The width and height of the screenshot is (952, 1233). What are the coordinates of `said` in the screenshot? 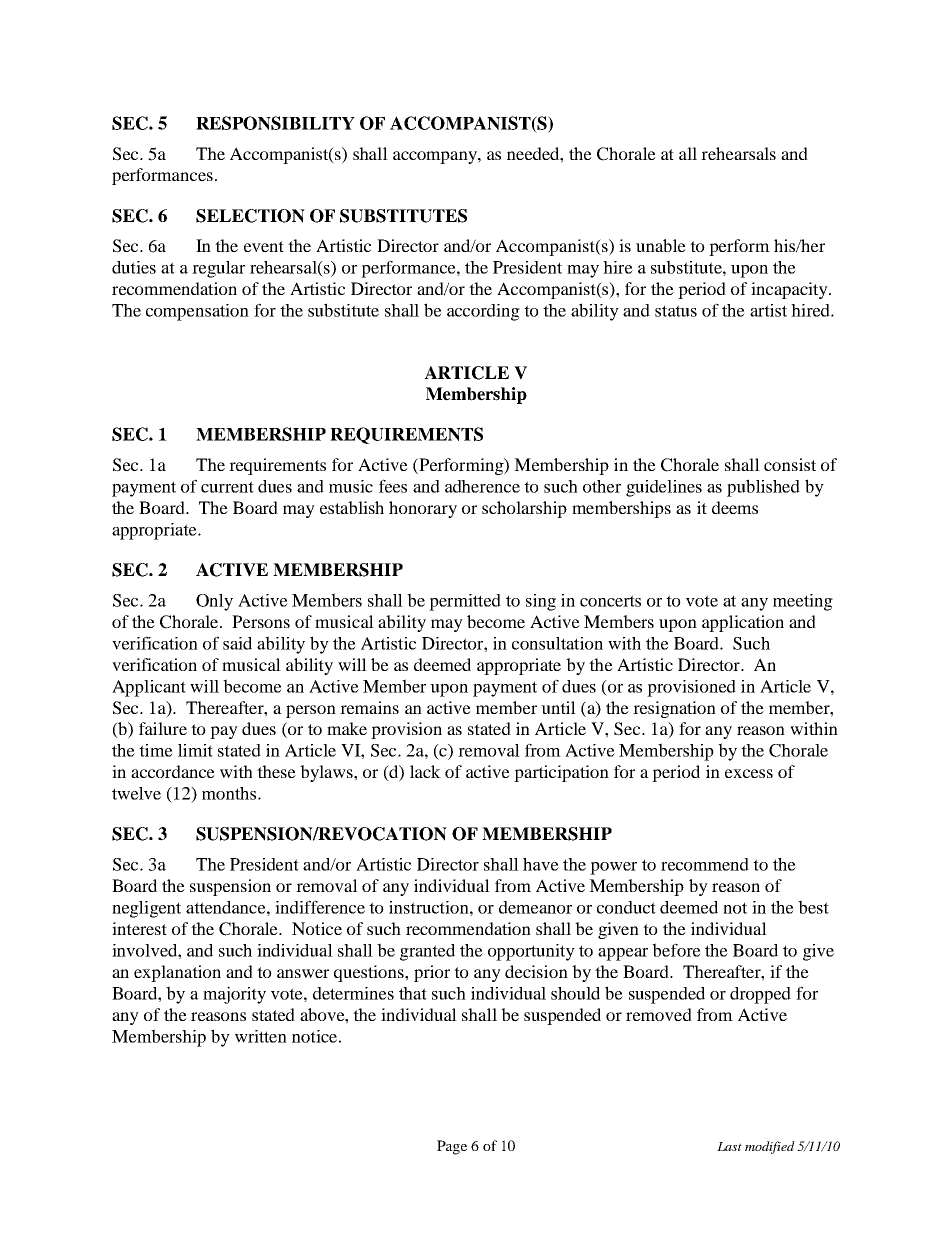 It's located at (237, 643).
